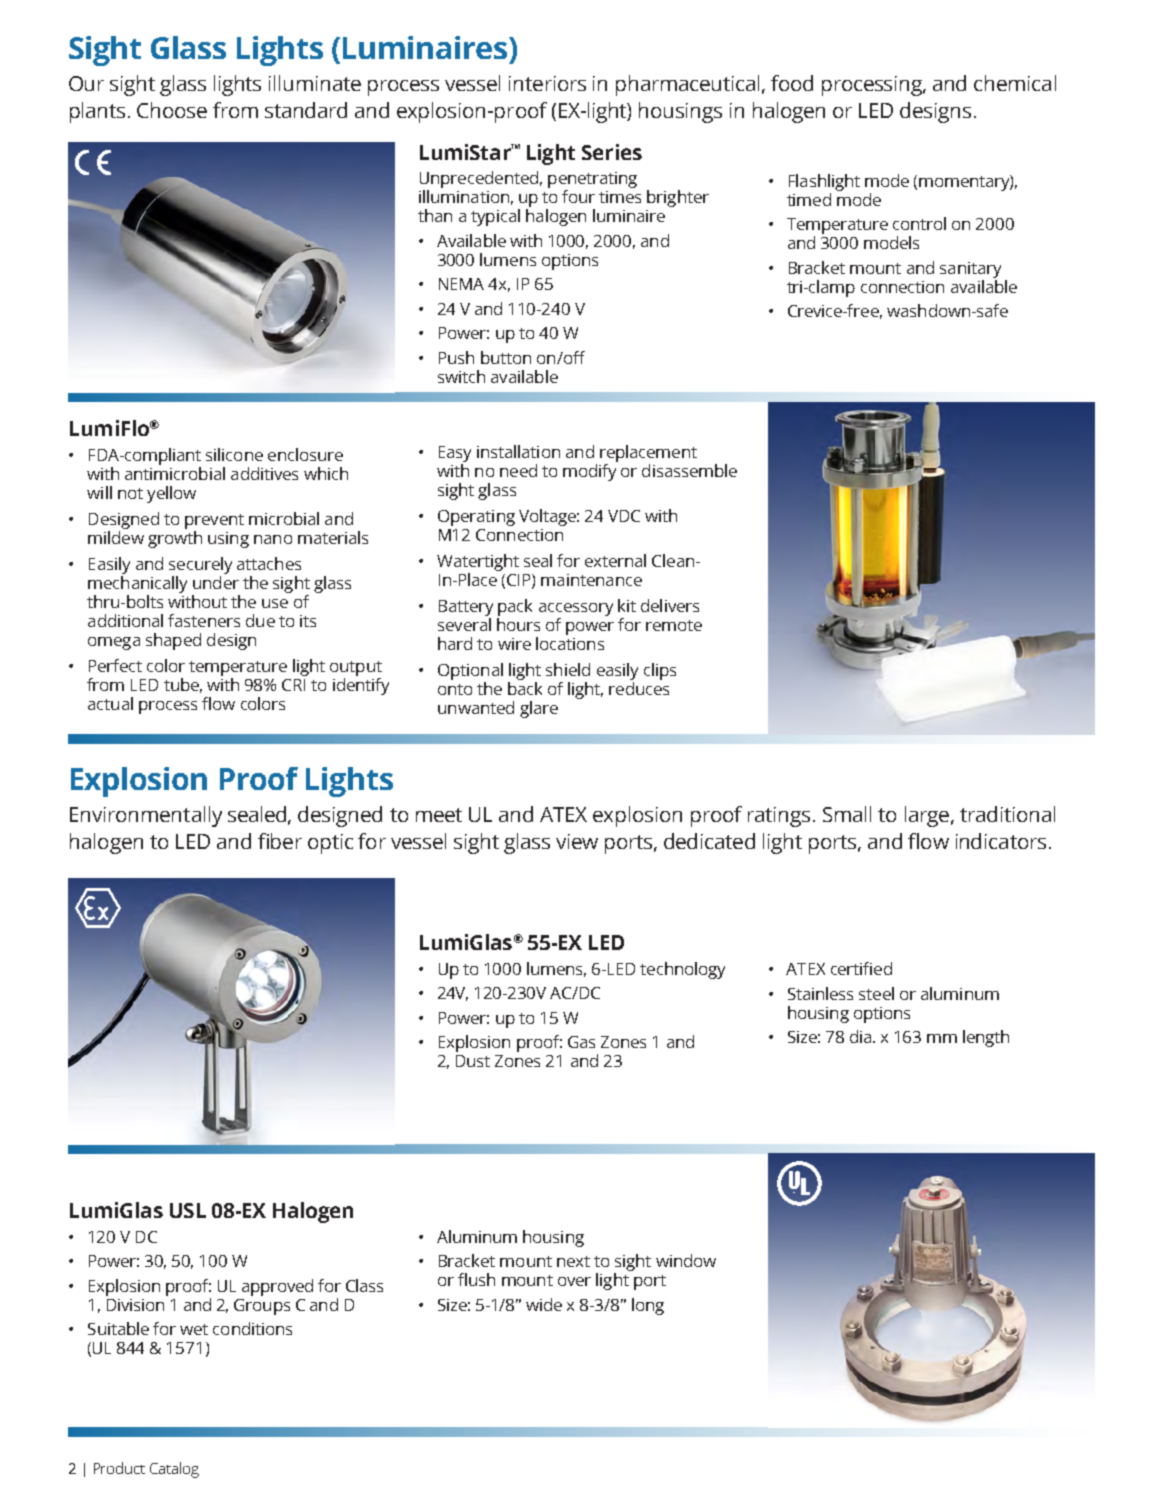 This image has width=1163, height=1505. I want to click on large, so click(927, 816).
